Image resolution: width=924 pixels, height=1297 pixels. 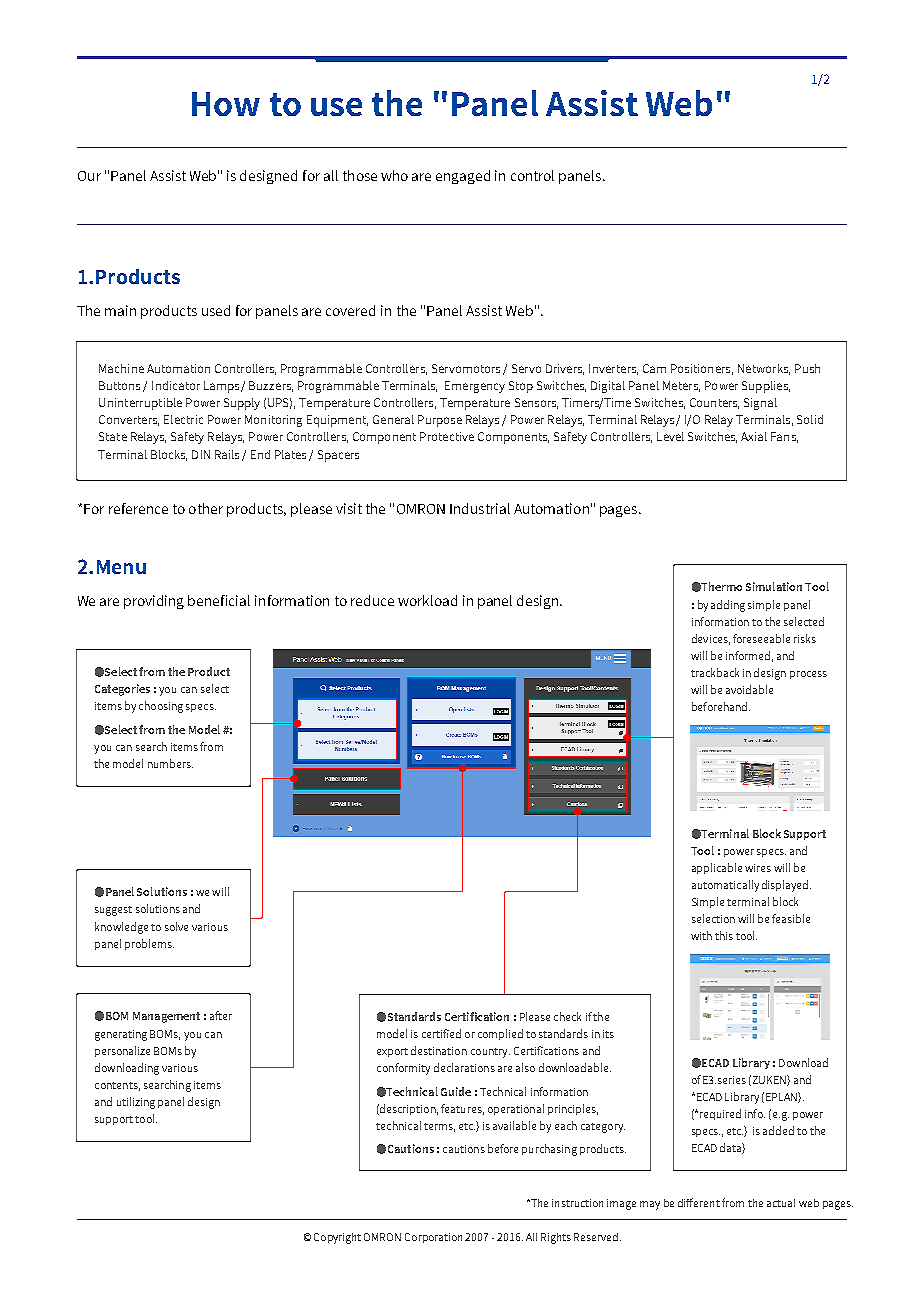 I want to click on choosing, so click(x=161, y=707).
